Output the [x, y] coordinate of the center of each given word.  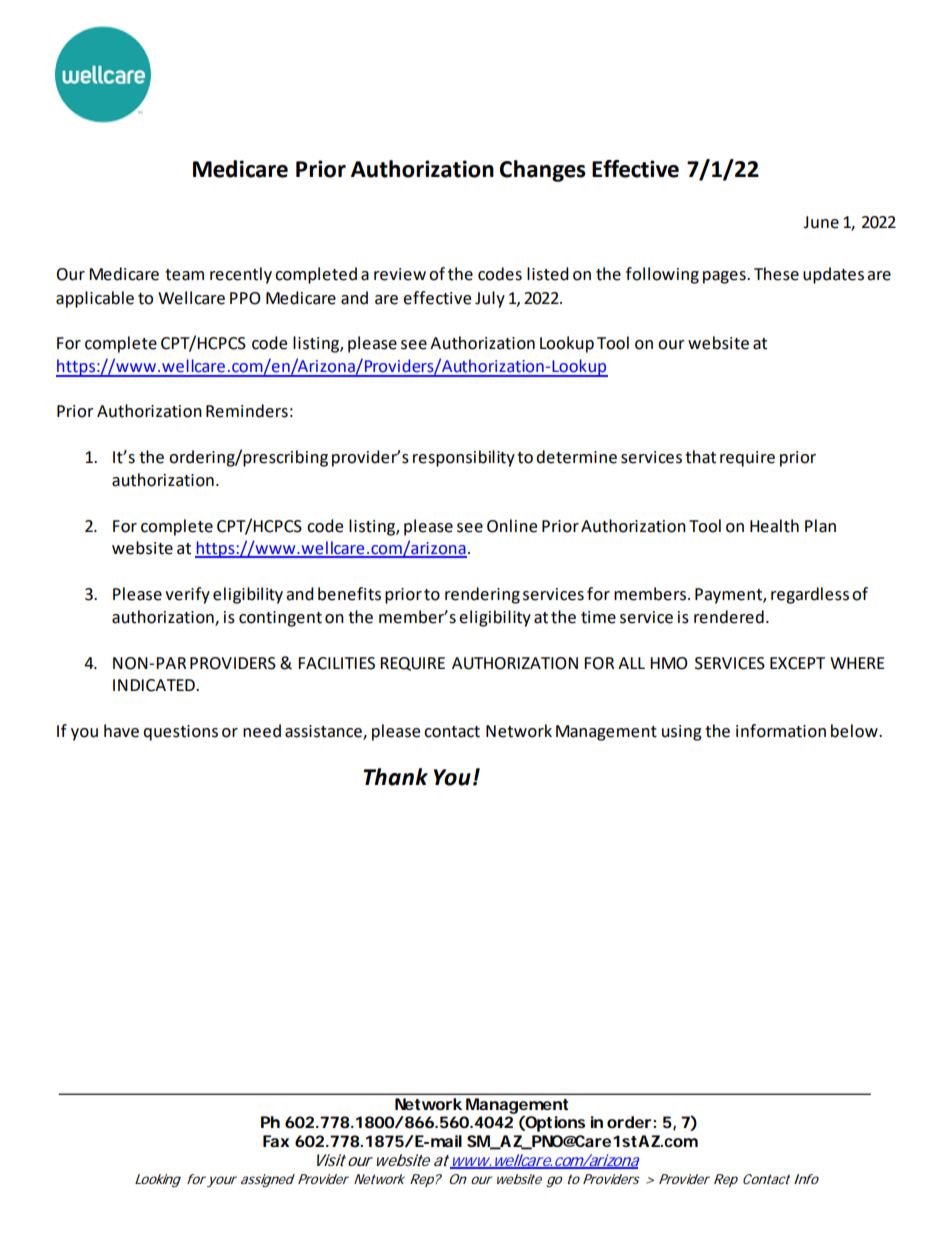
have [121, 731]
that [700, 457]
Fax [276, 1141]
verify [187, 595]
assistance [324, 732]
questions [180, 733]
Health [774, 526]
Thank [395, 777]
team [184, 275]
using [682, 733]
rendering [482, 595]
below [855, 731]
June [821, 222]
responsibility [464, 458]
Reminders [247, 411]
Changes [543, 171]
